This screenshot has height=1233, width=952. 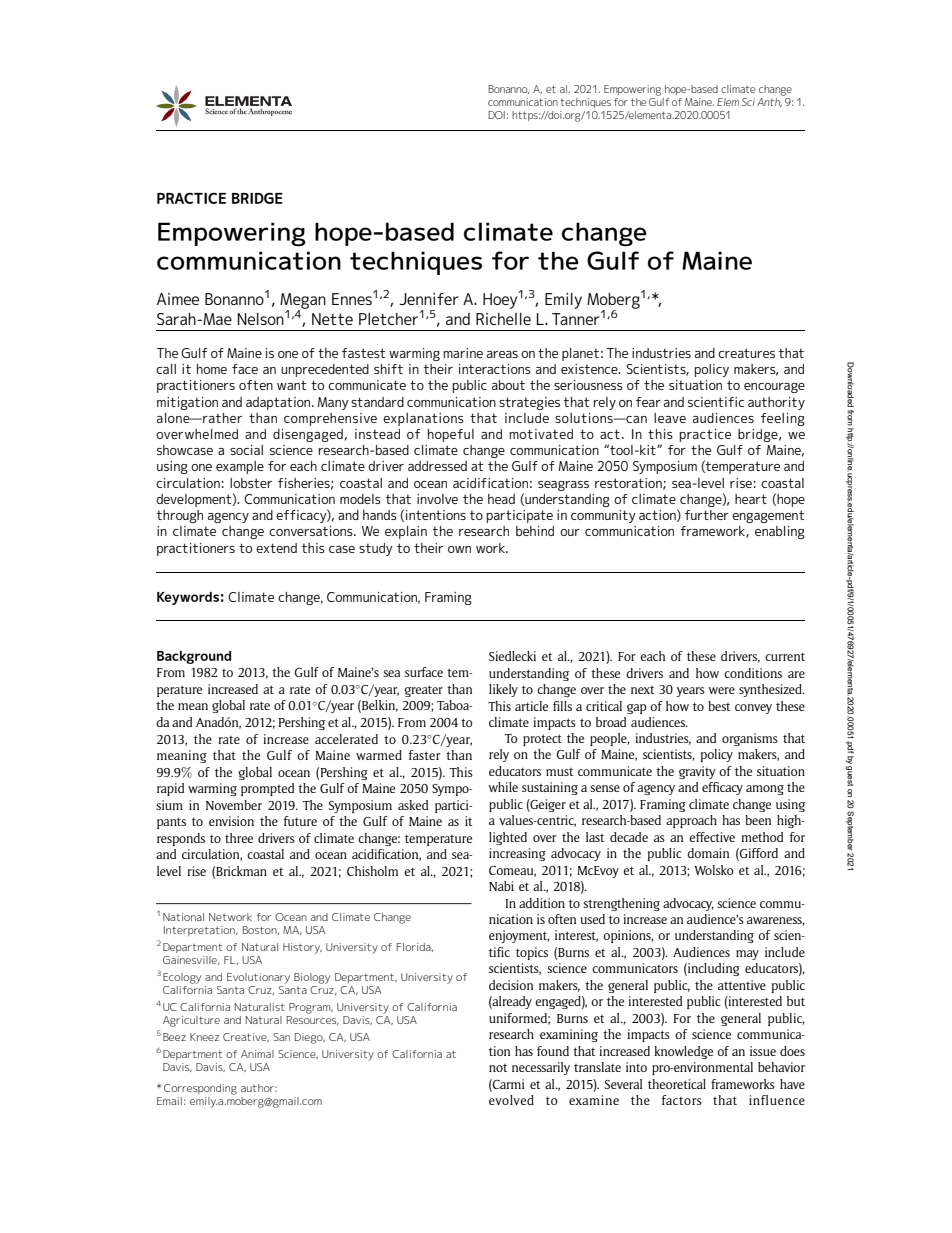 I want to click on may, so click(x=747, y=955).
